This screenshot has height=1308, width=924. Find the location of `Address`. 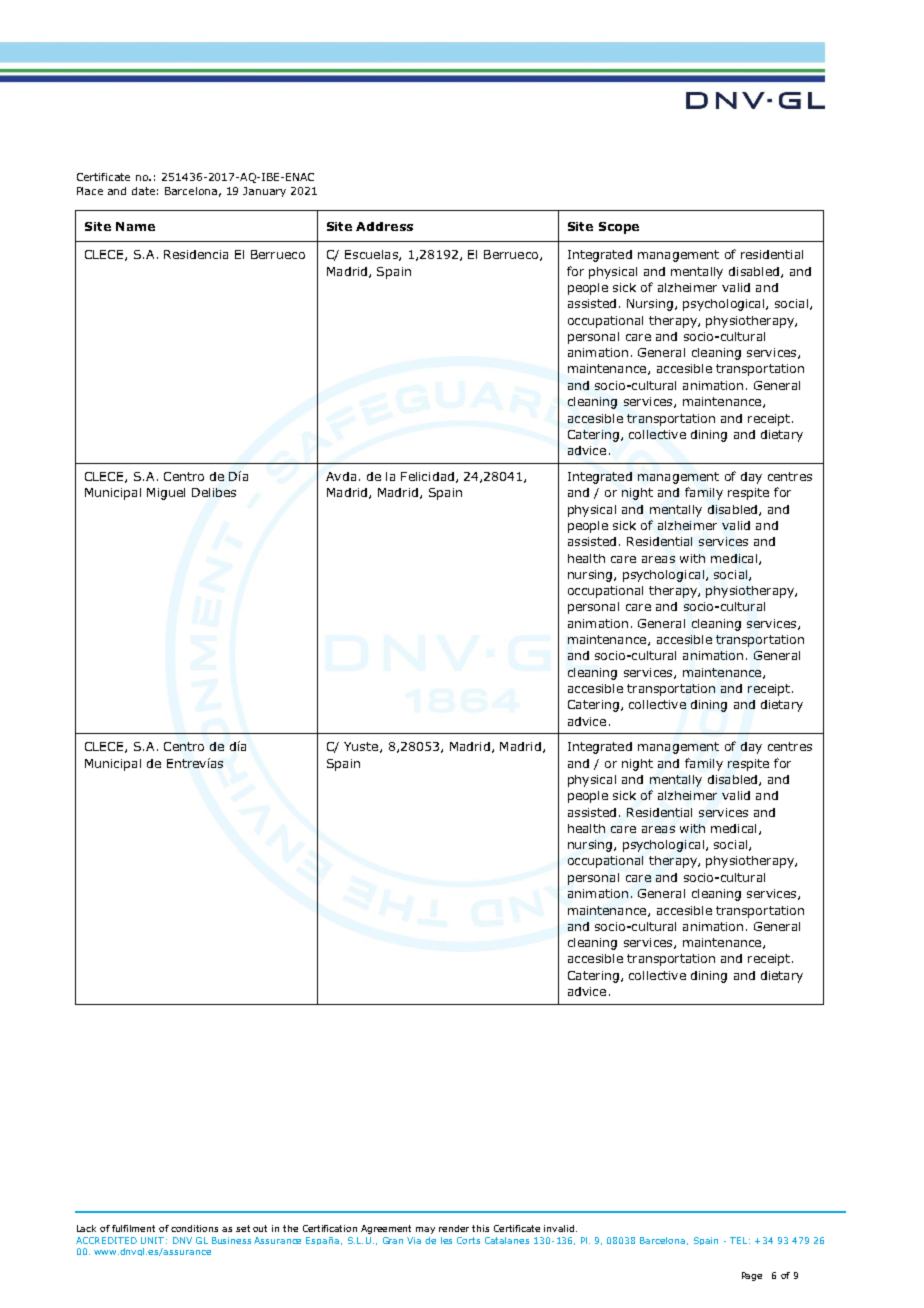

Address is located at coordinates (384, 226).
